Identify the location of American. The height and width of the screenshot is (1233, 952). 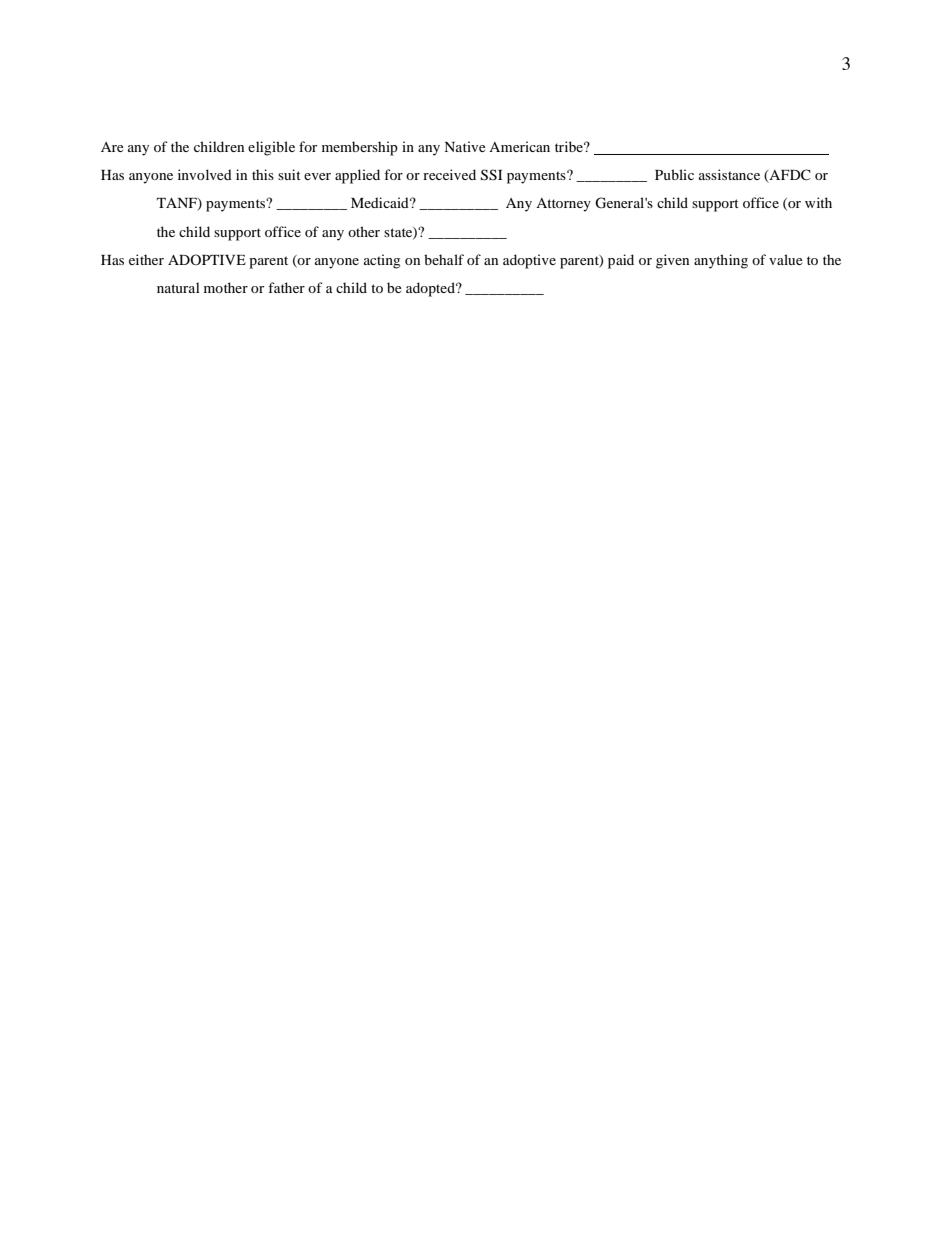
(519, 146).
